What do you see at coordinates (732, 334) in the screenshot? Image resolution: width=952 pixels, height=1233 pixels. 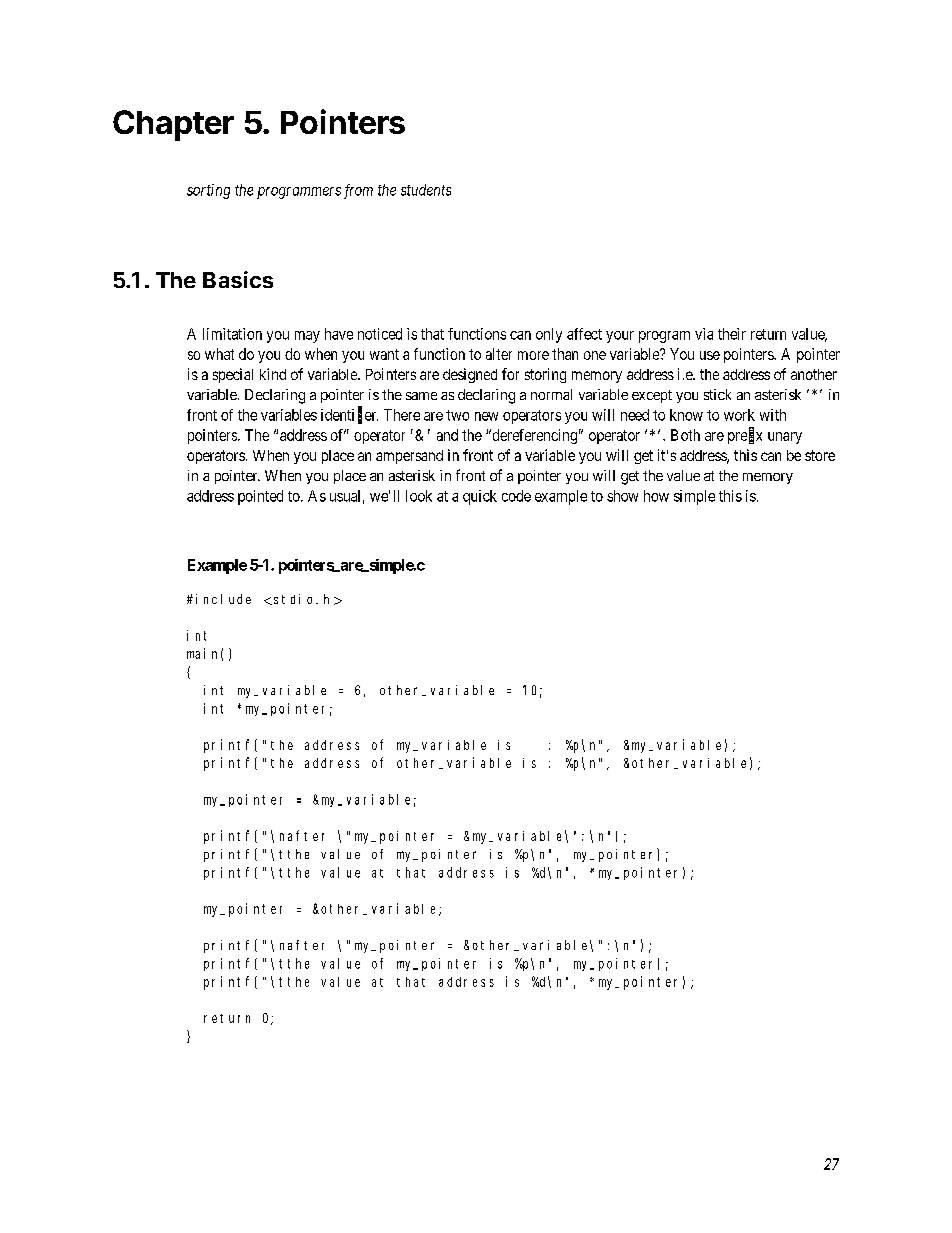 I see `their` at bounding box center [732, 334].
